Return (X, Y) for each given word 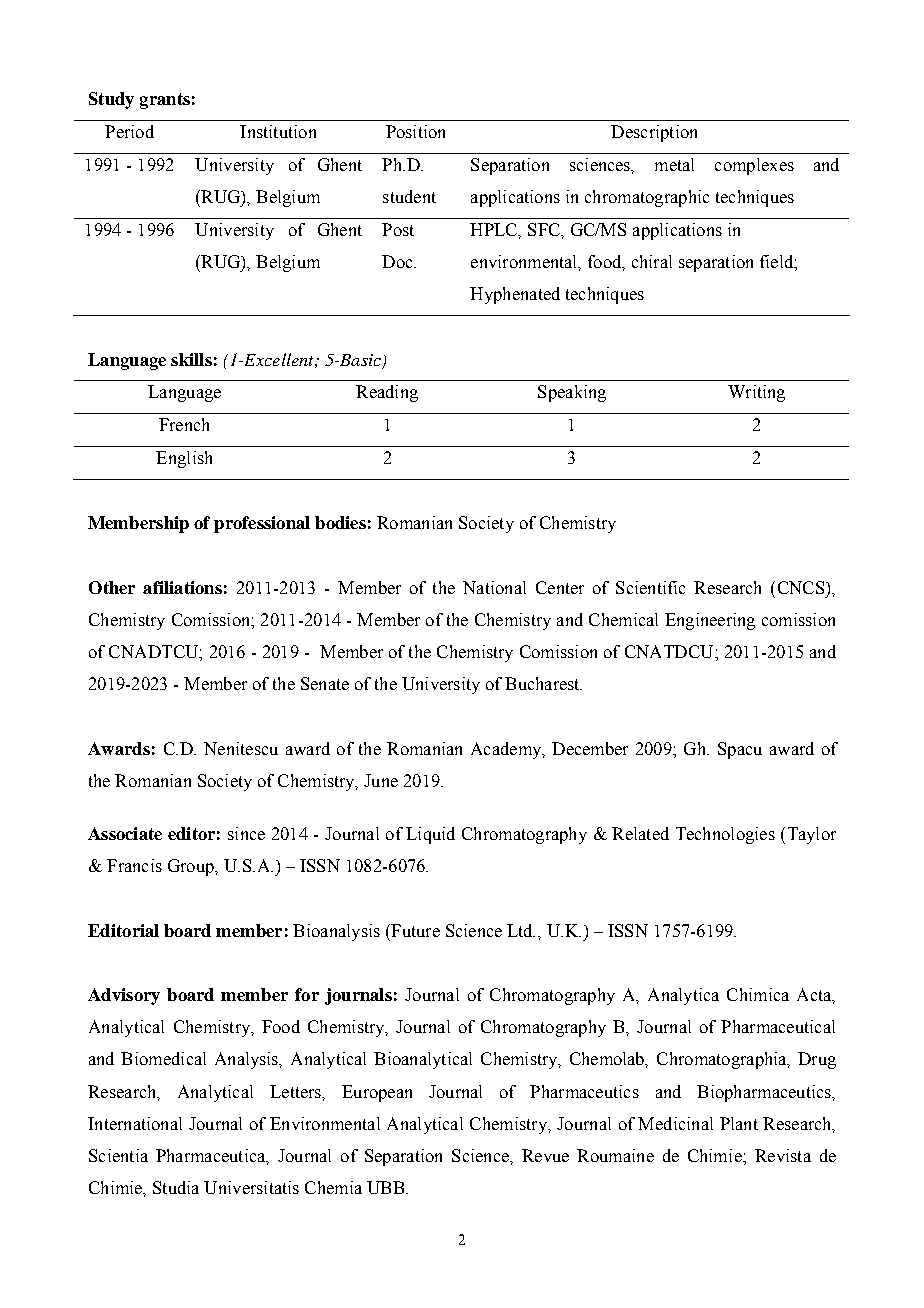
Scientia (118, 1155)
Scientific (650, 587)
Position (415, 131)
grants (165, 101)
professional (262, 524)
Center (560, 587)
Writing (756, 393)
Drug (817, 1060)
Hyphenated (515, 295)
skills (191, 359)
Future (414, 930)
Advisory (124, 996)
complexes (754, 166)
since (246, 833)
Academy (507, 750)
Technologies (725, 835)
